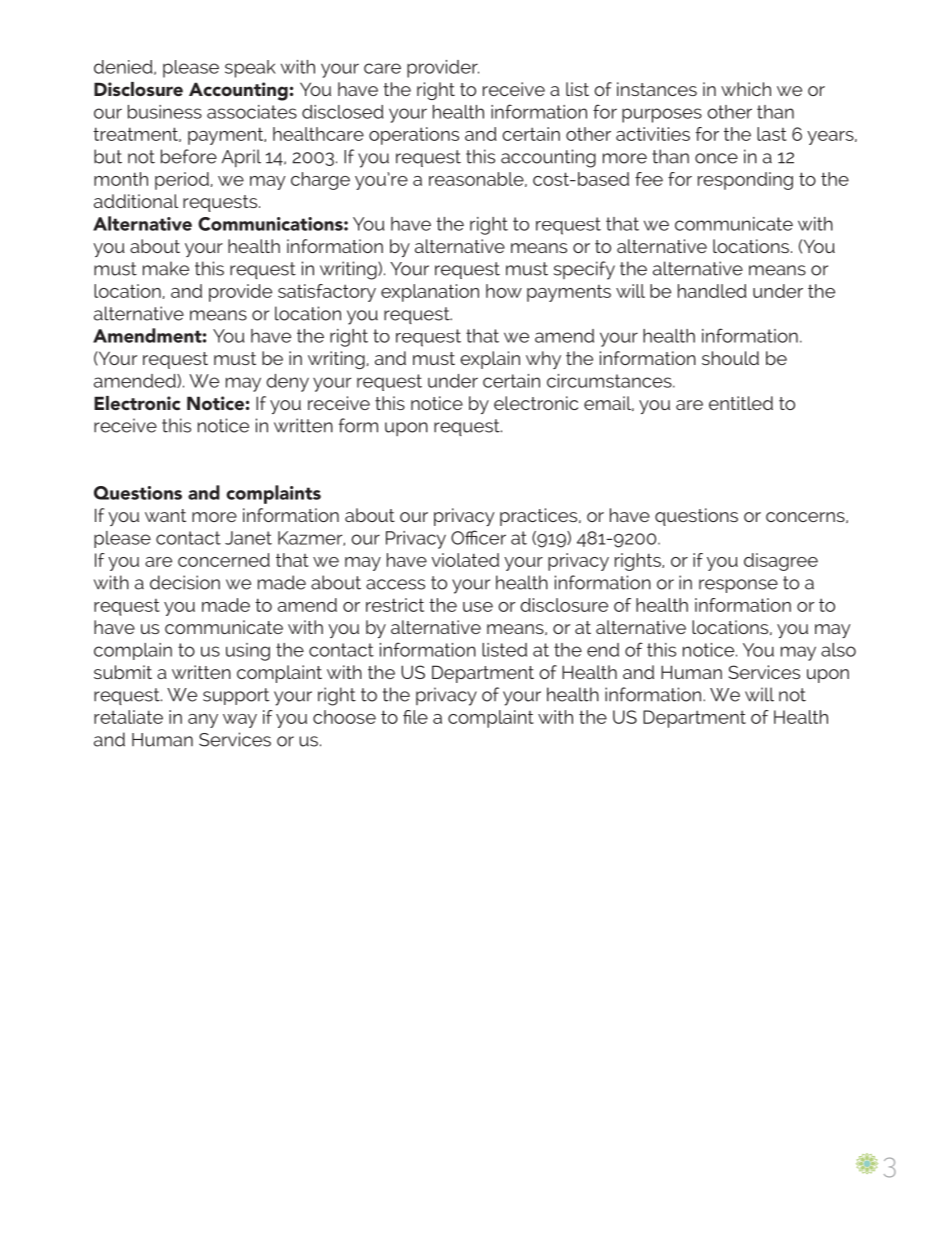  What do you see at coordinates (490, 360) in the screenshot?
I see `explain` at bounding box center [490, 360].
